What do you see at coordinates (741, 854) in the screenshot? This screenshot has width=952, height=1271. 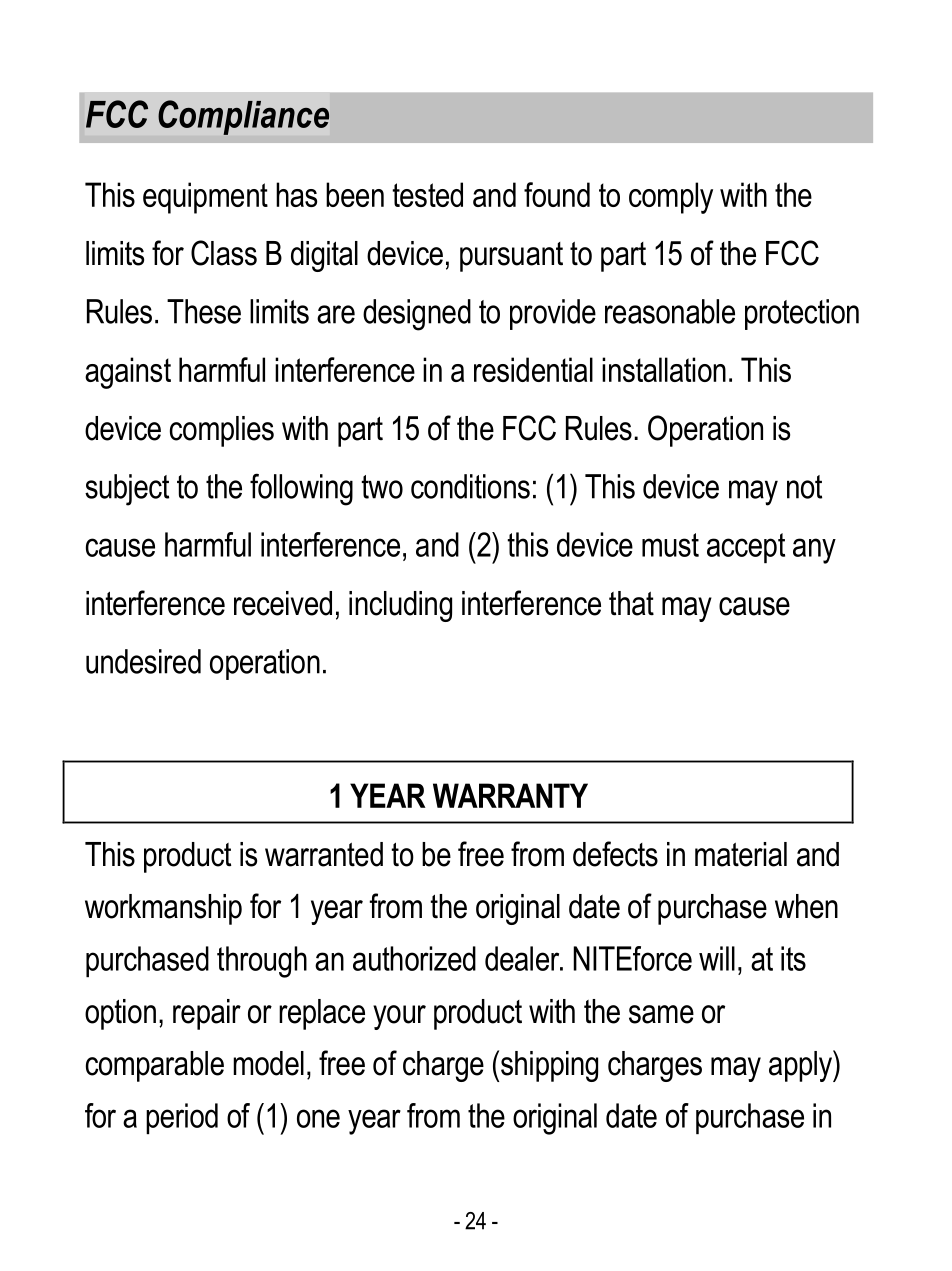 I see `material` at bounding box center [741, 854].
